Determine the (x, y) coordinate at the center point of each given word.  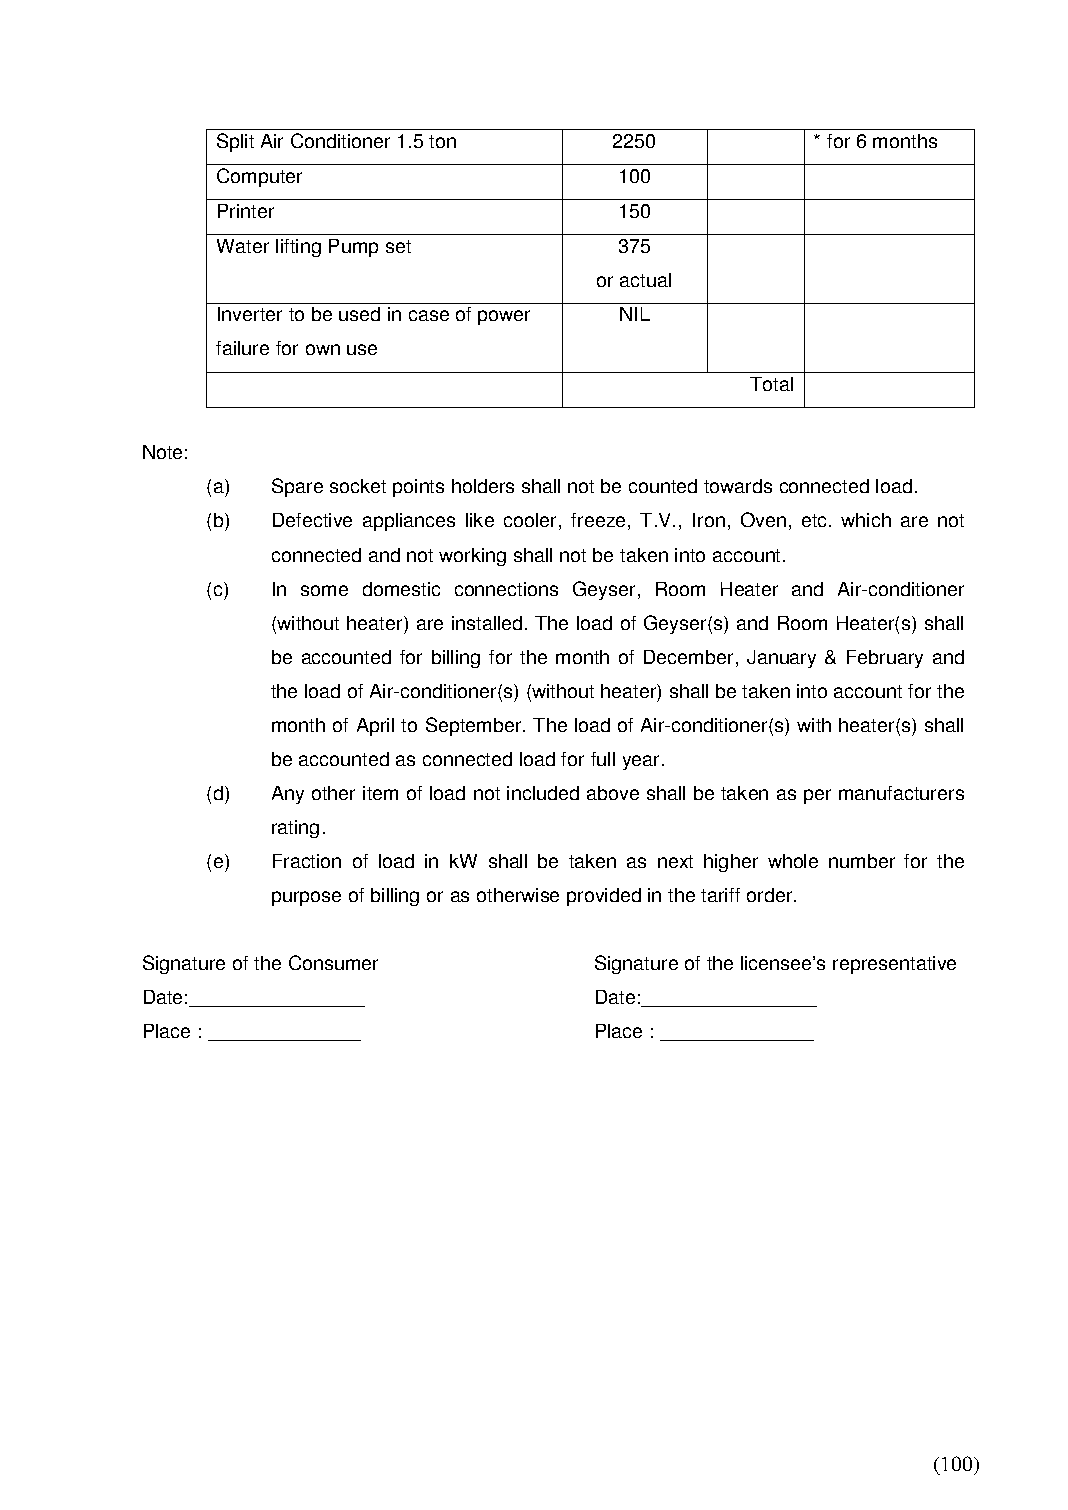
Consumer (333, 962)
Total (771, 384)
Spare (297, 487)
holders (483, 486)
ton (442, 141)
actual (645, 280)
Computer (259, 177)
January (781, 659)
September (475, 726)
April (375, 727)
